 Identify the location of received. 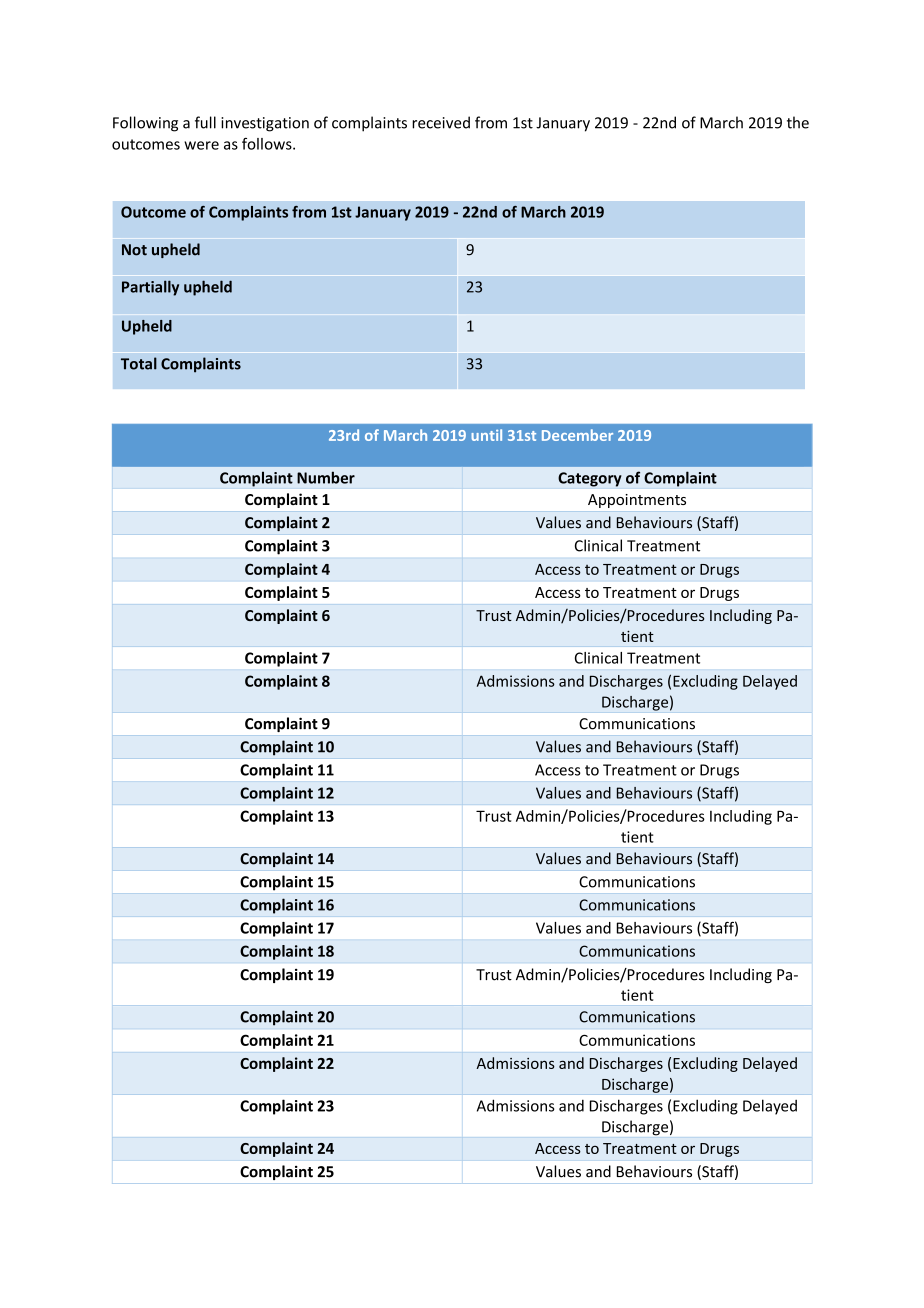
(441, 122).
